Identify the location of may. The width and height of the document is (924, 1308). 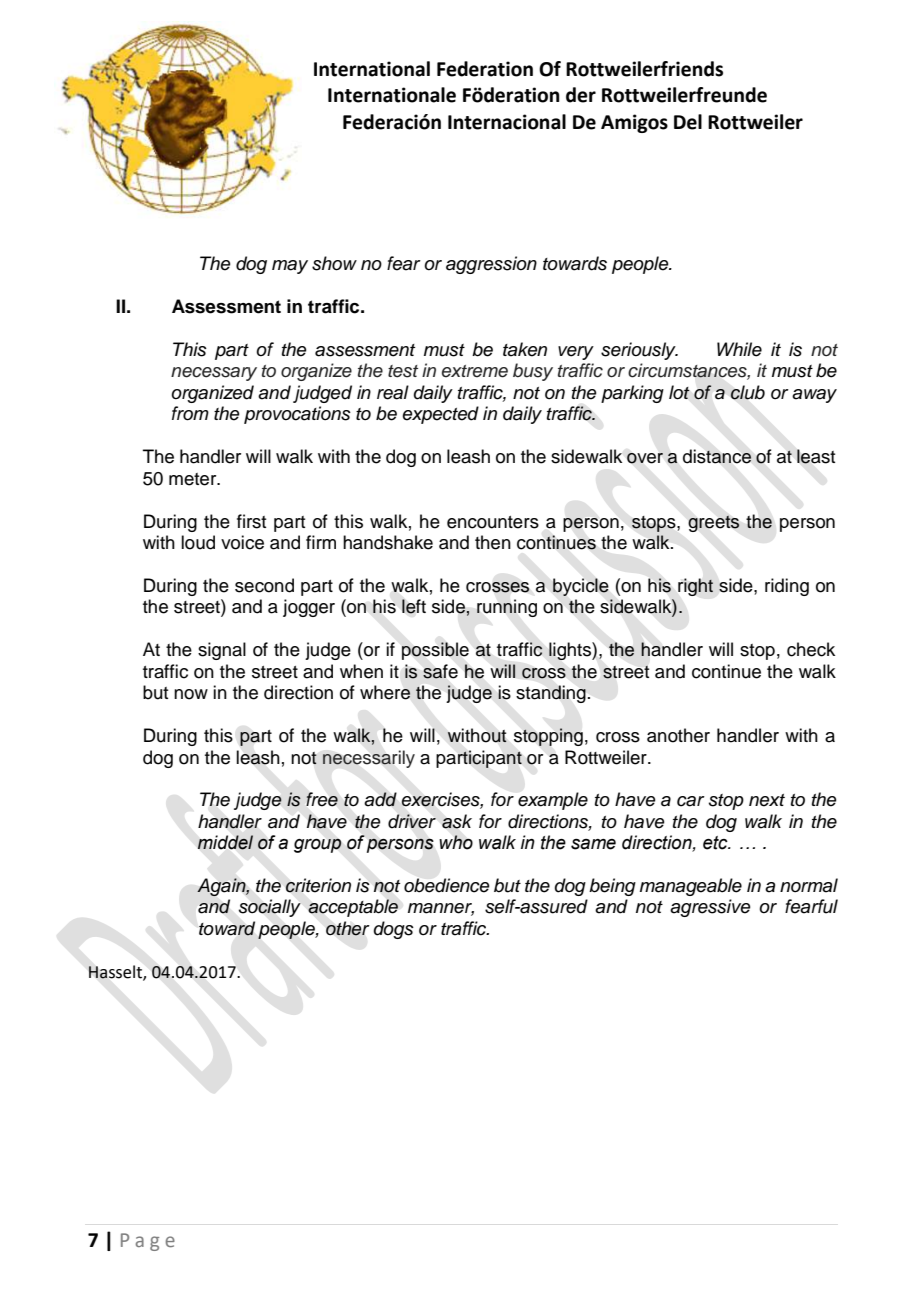
(290, 267).
